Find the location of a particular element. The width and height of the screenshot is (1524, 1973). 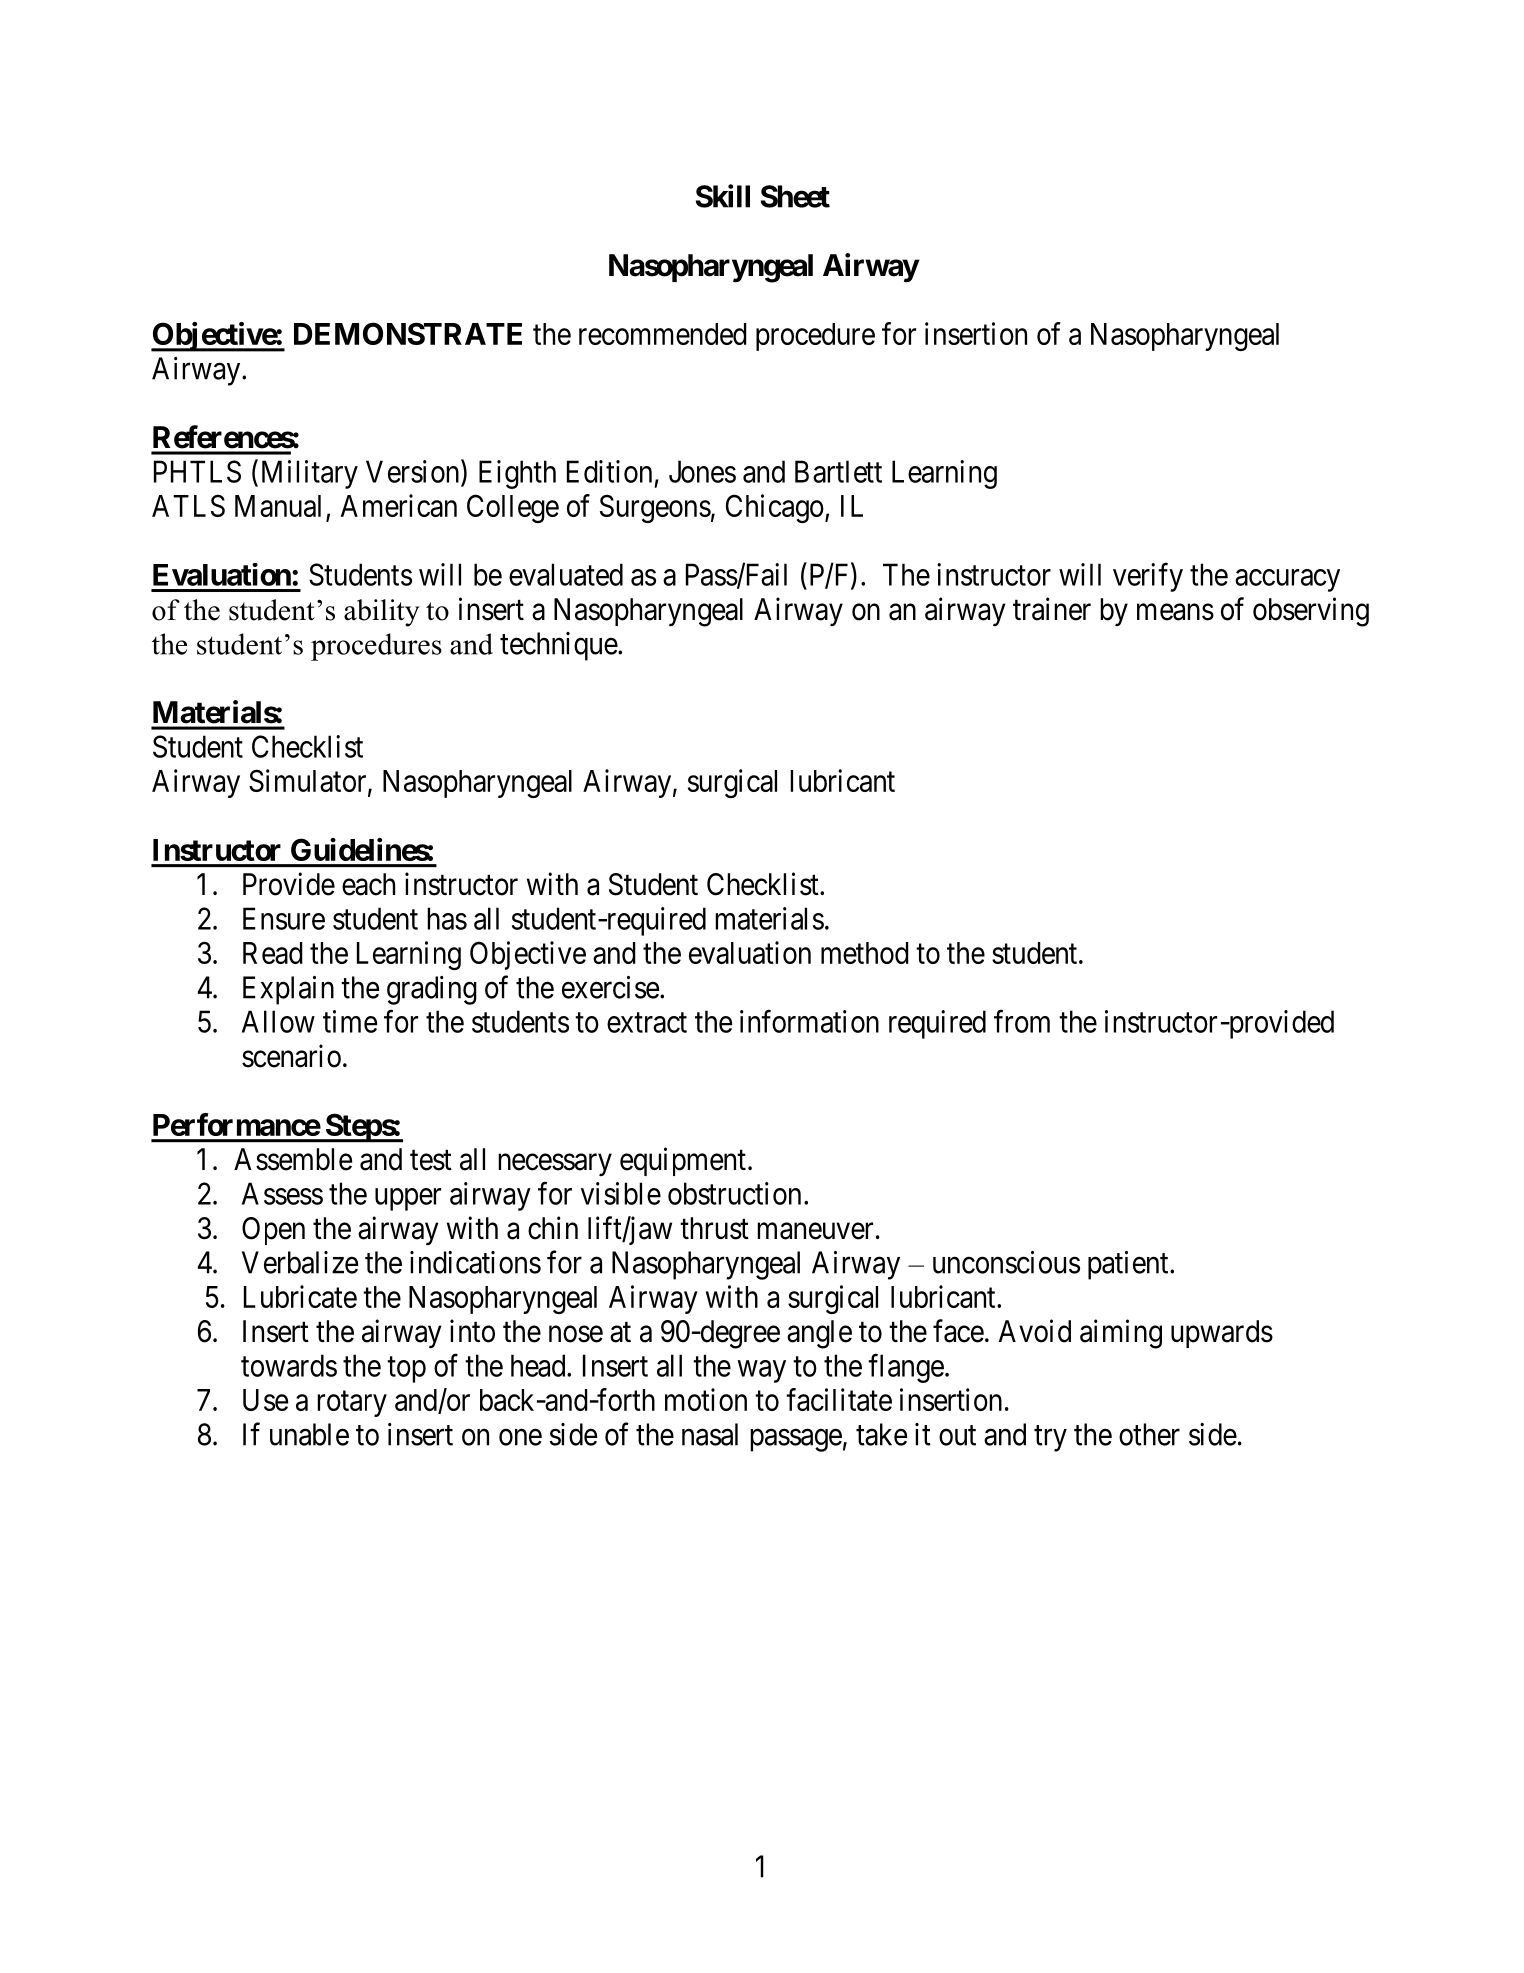

method is located at coordinates (865, 953).
